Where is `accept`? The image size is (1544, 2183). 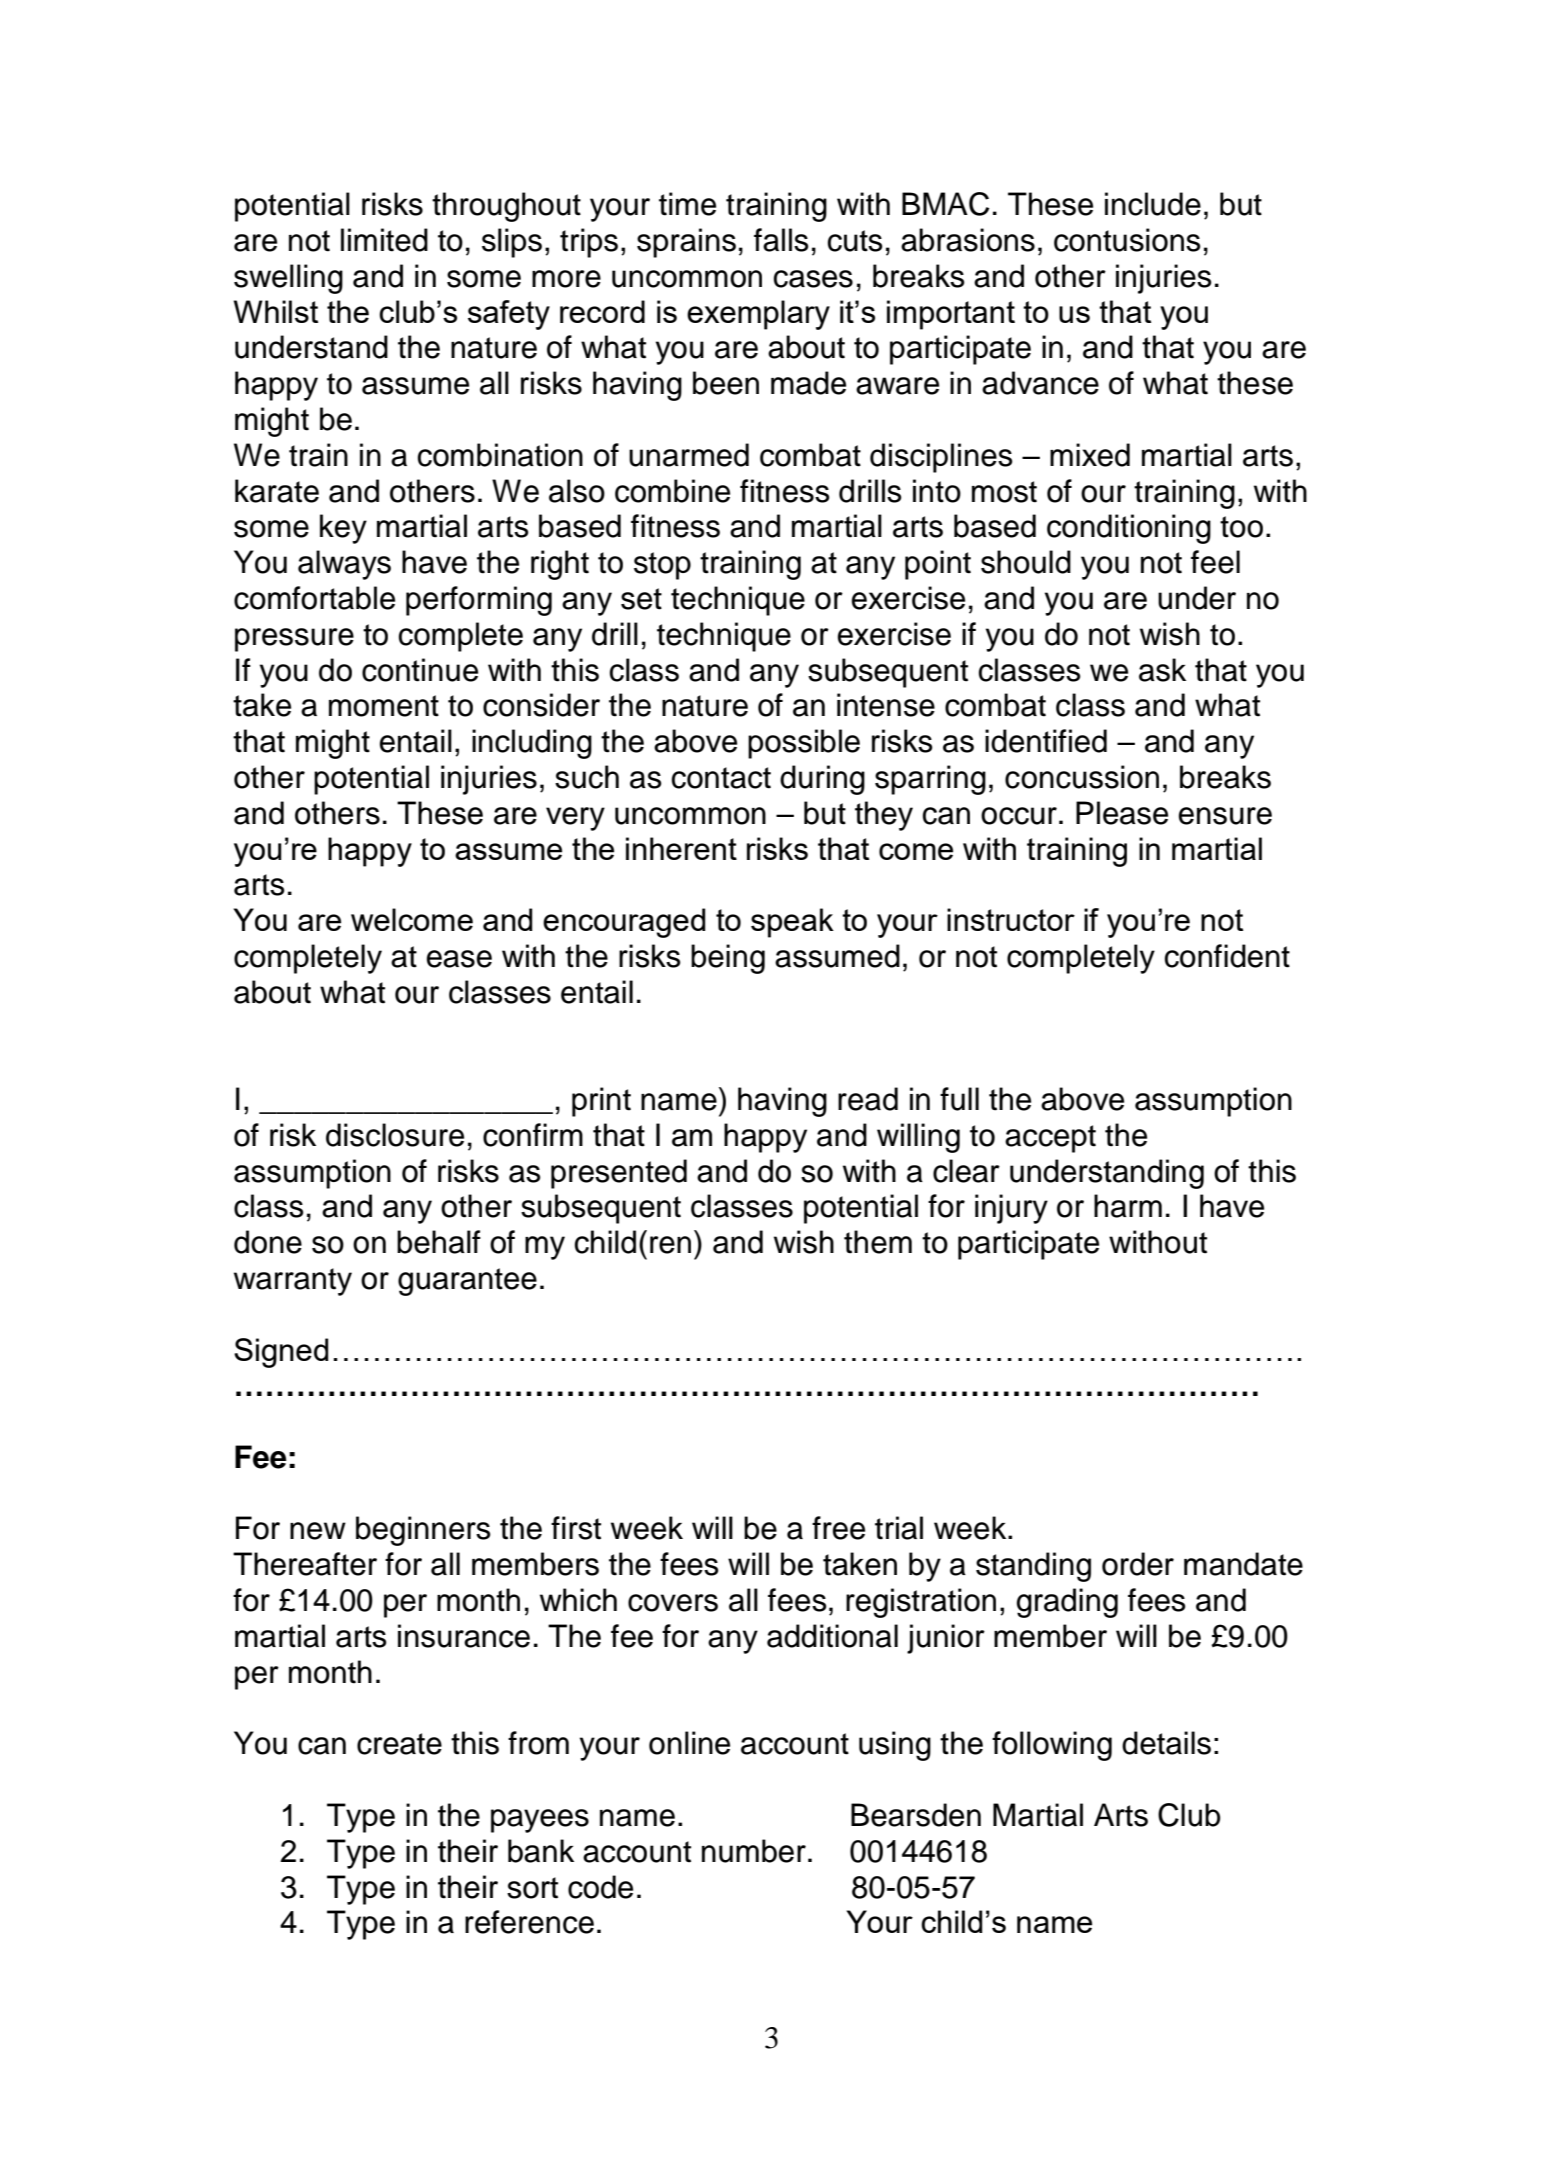 accept is located at coordinates (1050, 1139).
